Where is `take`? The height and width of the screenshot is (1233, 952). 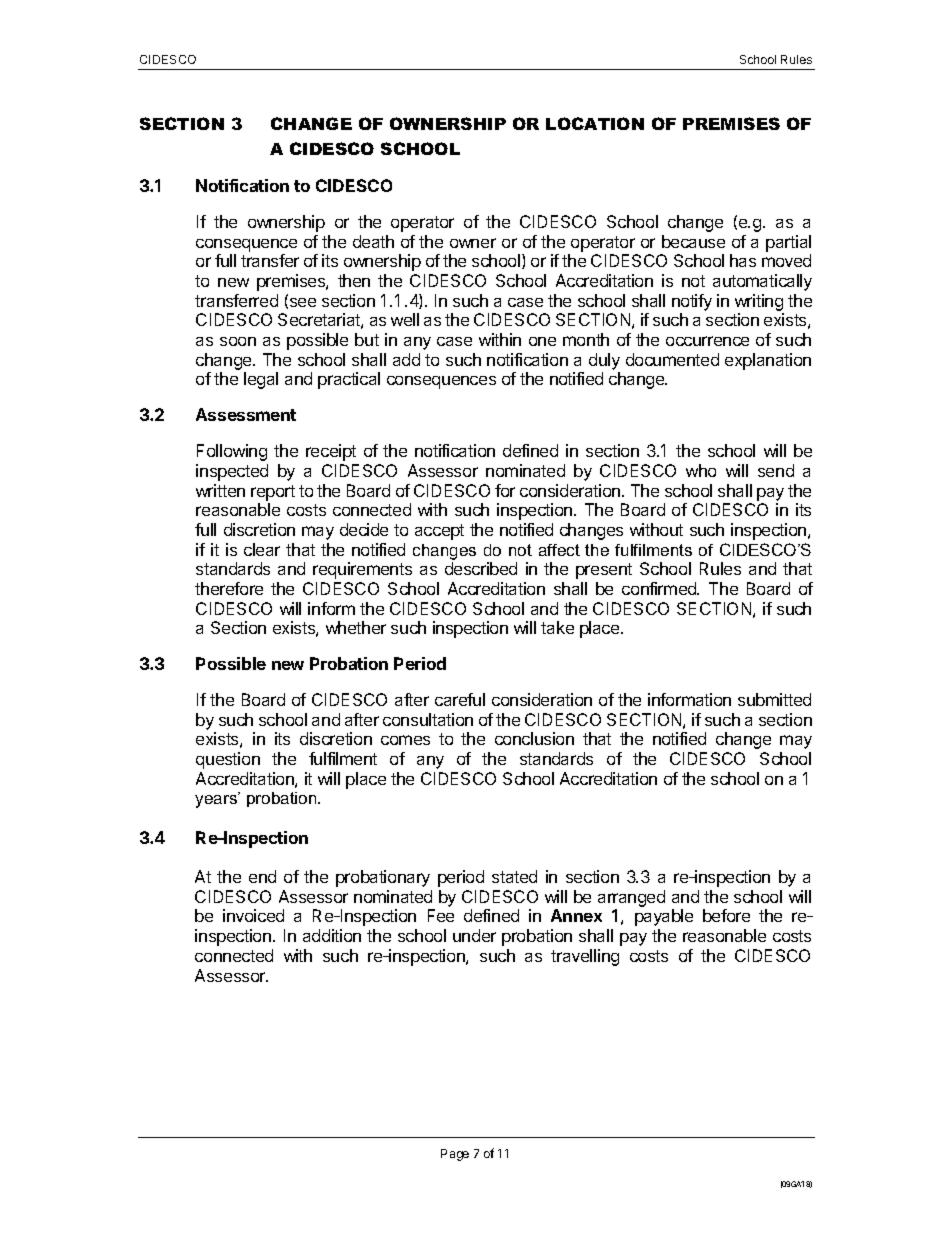
take is located at coordinates (557, 627).
